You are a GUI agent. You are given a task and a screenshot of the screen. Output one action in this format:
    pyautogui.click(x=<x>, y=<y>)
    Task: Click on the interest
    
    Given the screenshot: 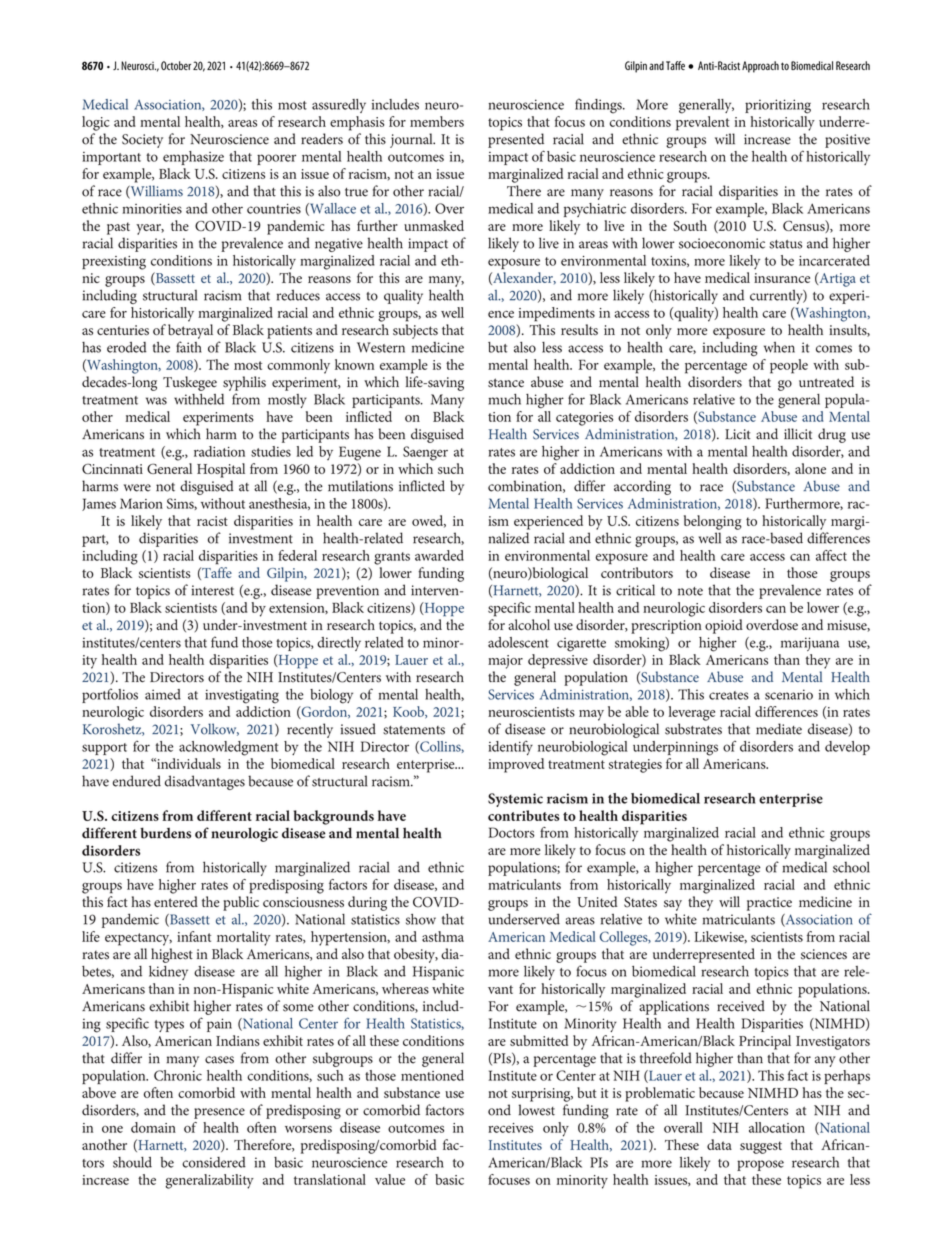 What is the action you would take?
    pyautogui.click(x=213, y=590)
